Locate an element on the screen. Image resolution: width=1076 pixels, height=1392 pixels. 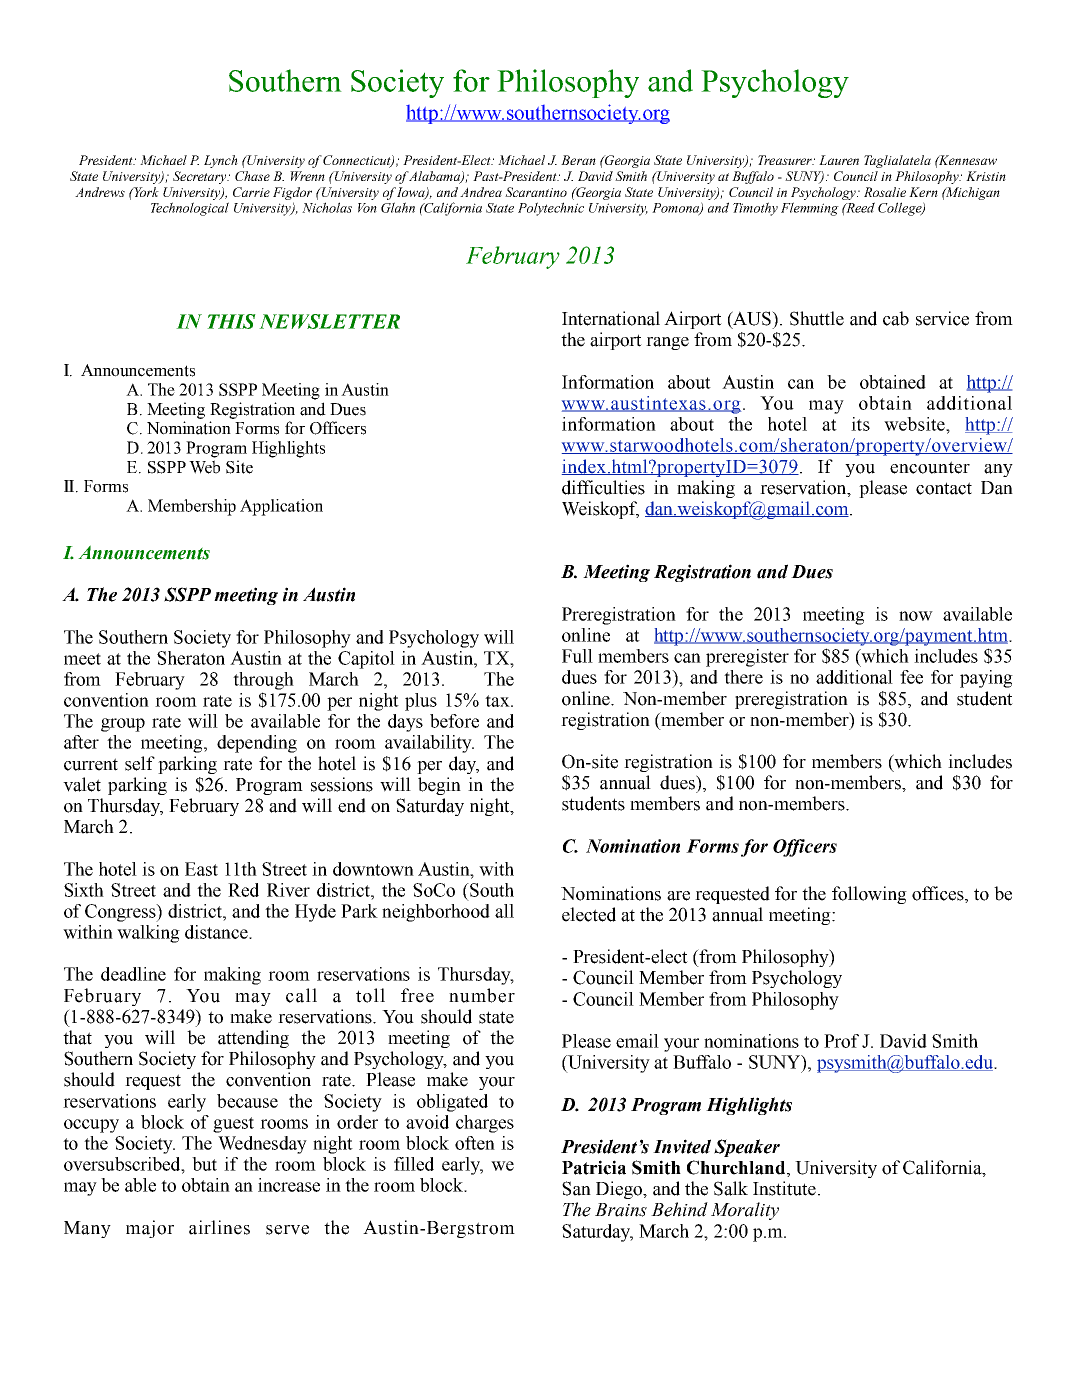
Rosalie is located at coordinates (885, 192).
